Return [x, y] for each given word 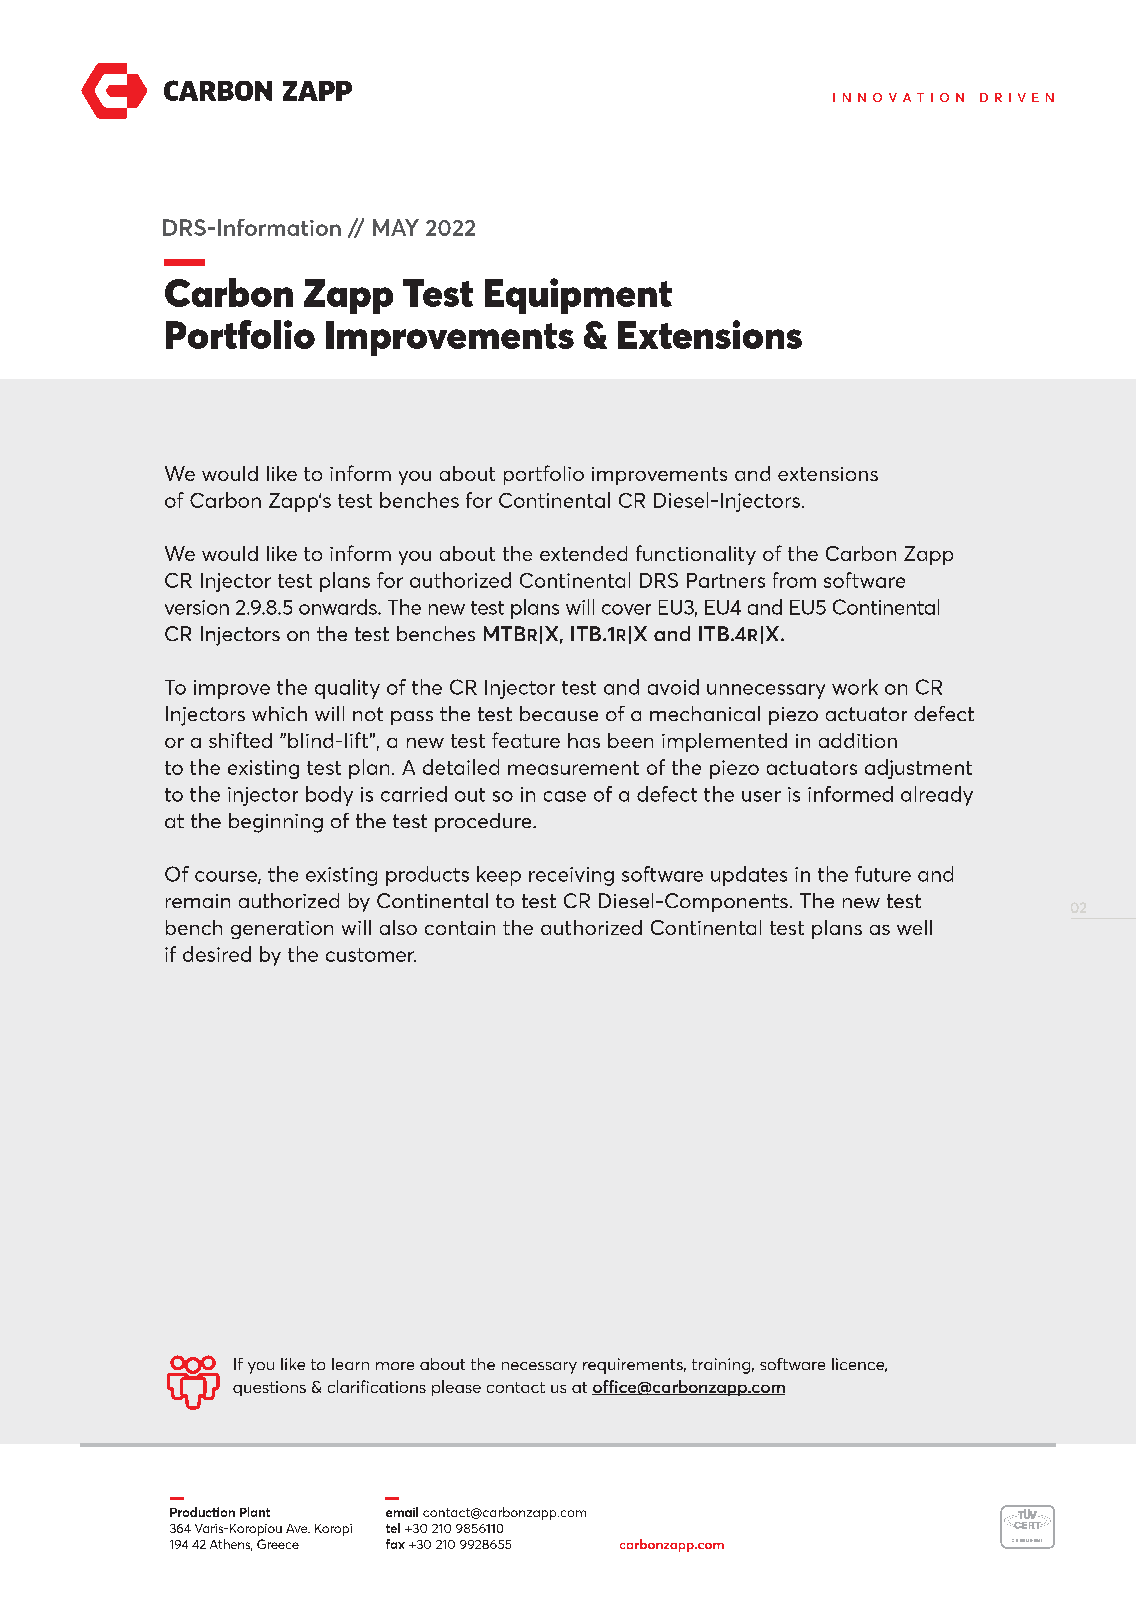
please [456, 1388]
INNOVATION [898, 97]
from [794, 580]
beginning [276, 823]
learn [350, 1364]
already [937, 796]
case [565, 796]
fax [395, 1544]
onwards [339, 607]
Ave [298, 1528]
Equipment [578, 296]
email [402, 1512]
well [914, 927]
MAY [396, 227]
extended [583, 553]
